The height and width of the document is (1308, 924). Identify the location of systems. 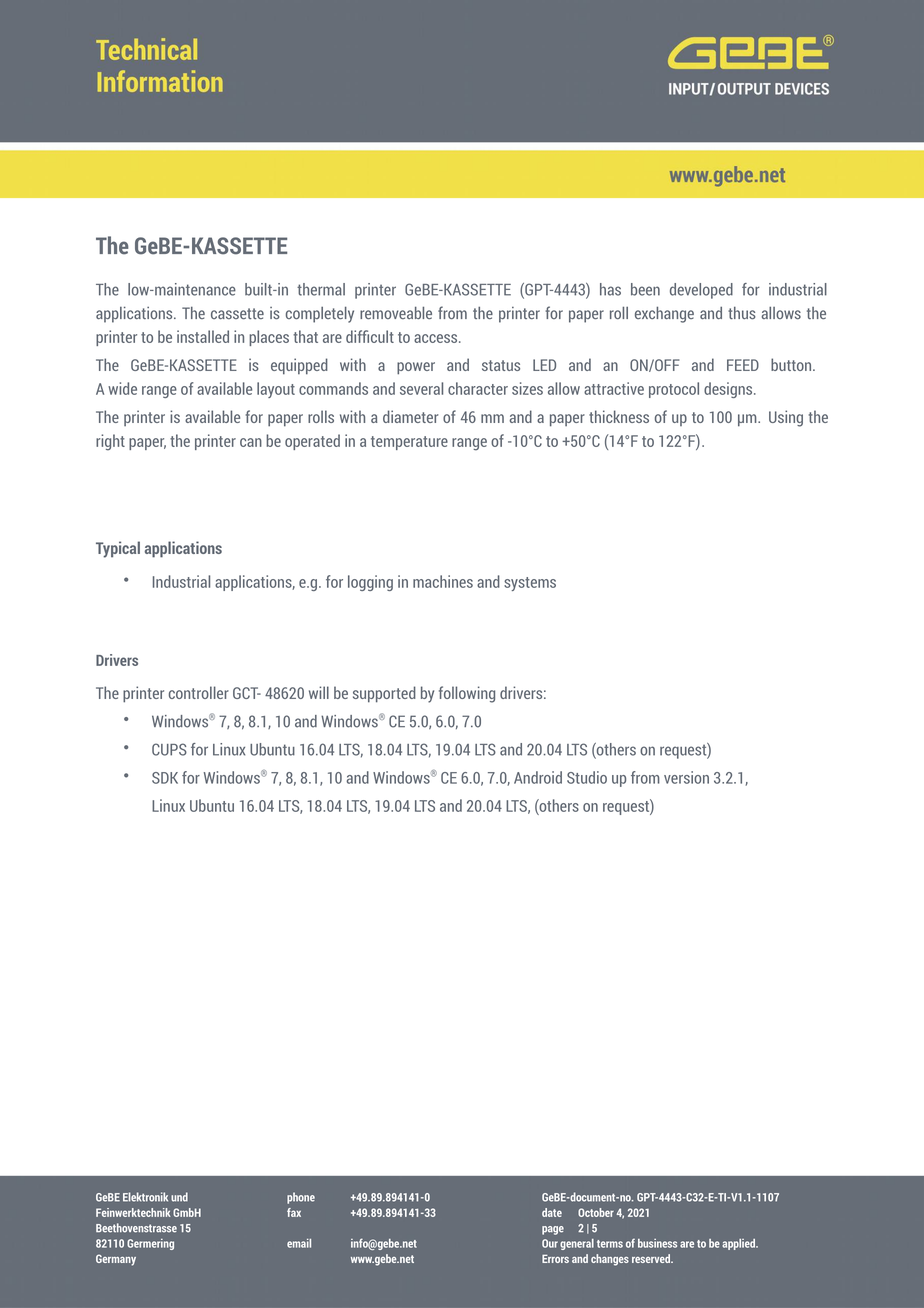
(530, 584).
